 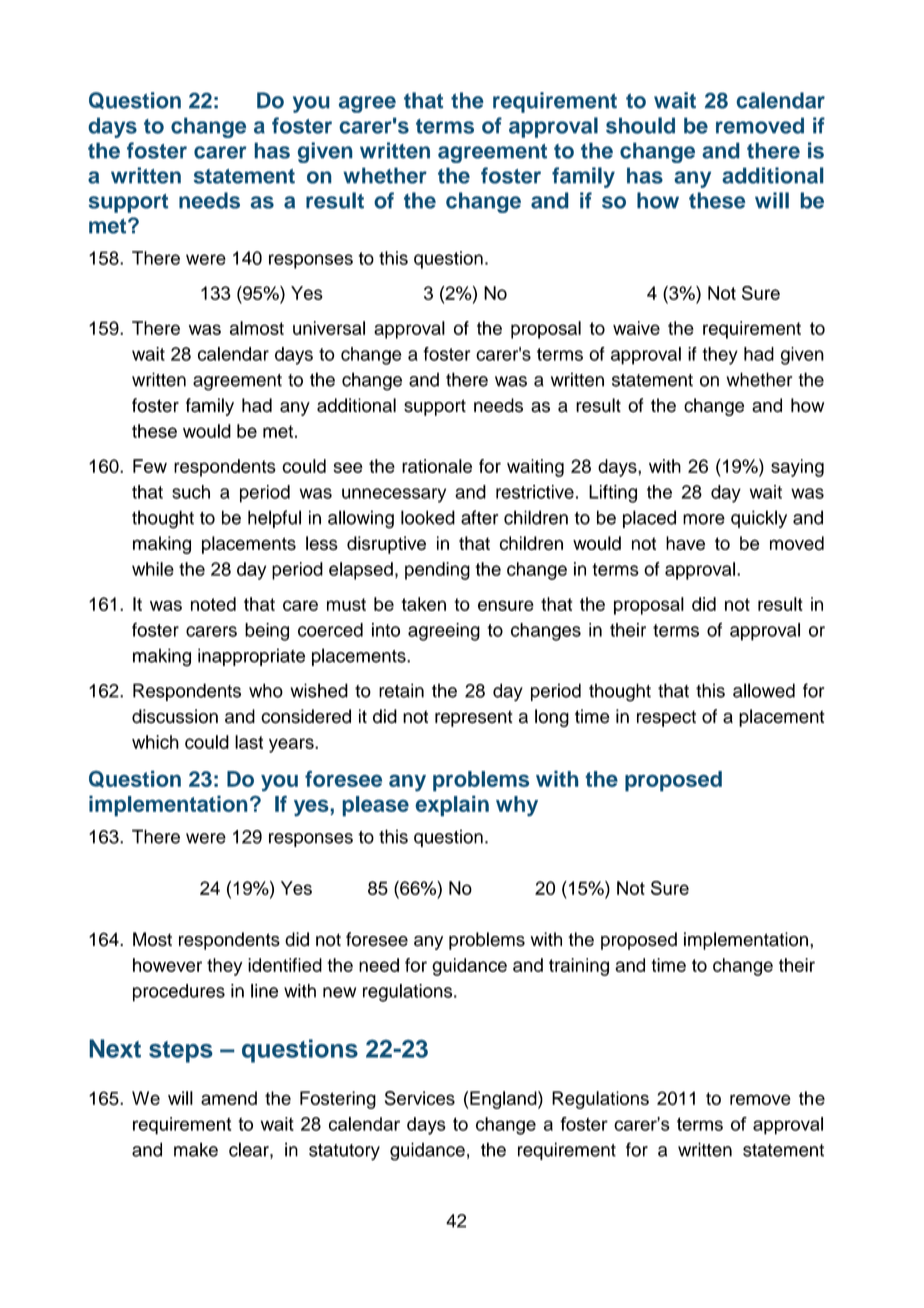 What do you see at coordinates (155, 742) in the image?
I see `which` at bounding box center [155, 742].
